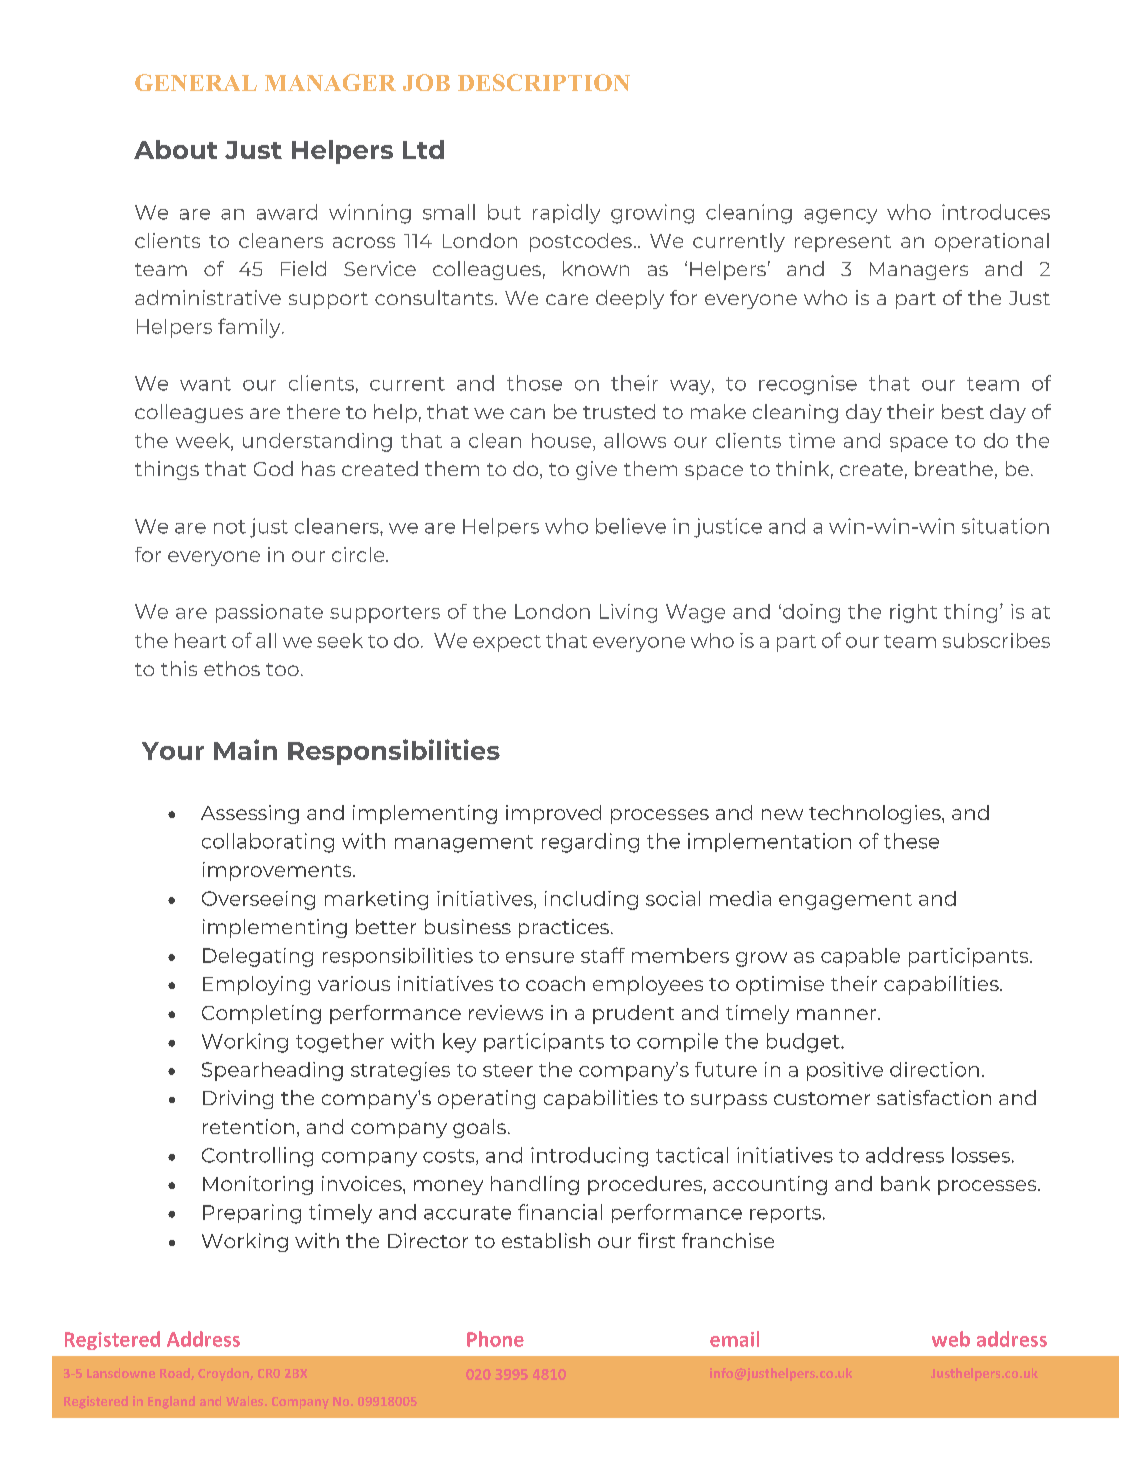 This image has width=1133, height=1466. I want to click on manner, so click(836, 1014).
